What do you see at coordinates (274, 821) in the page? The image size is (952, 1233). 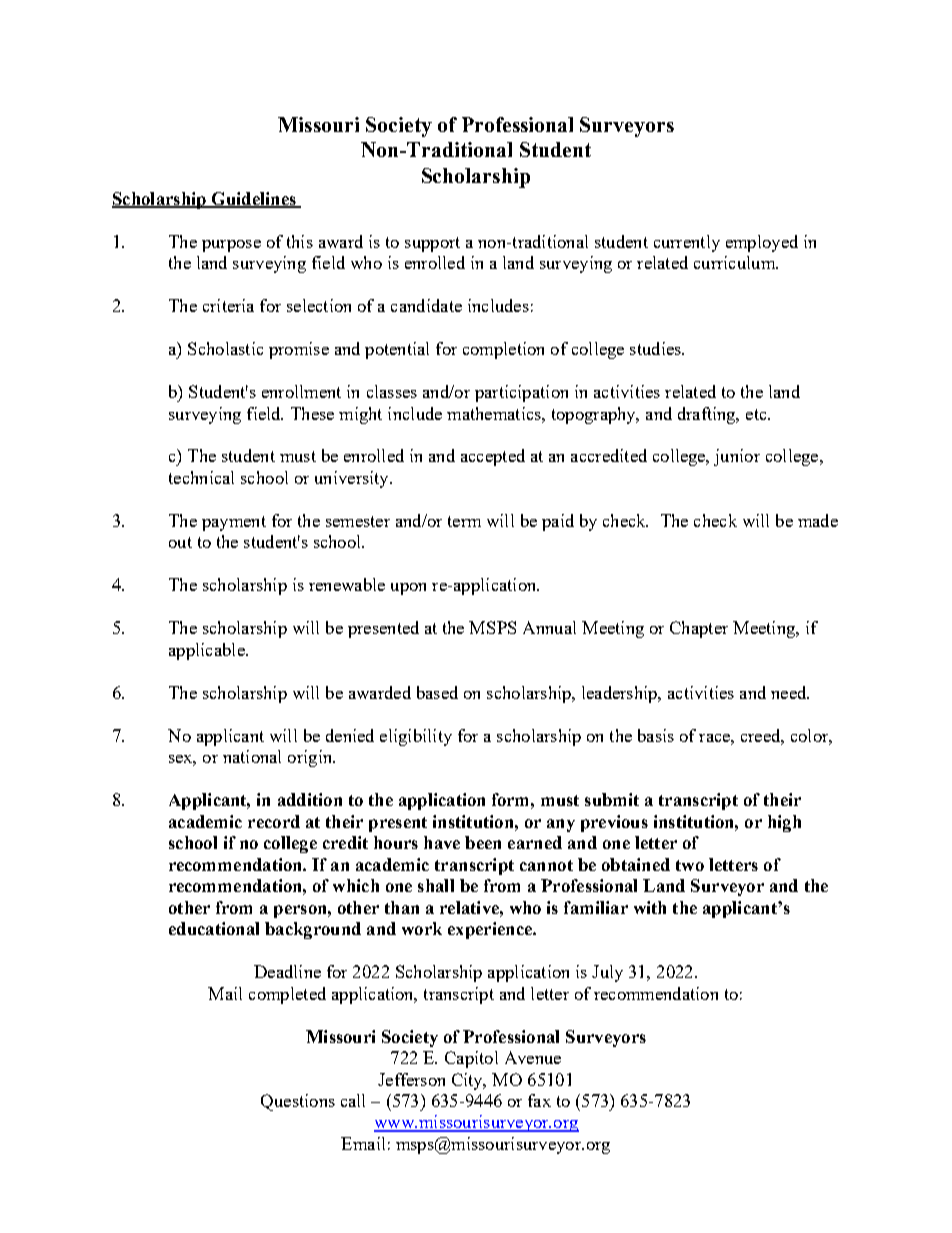 I see `record` at bounding box center [274, 821].
